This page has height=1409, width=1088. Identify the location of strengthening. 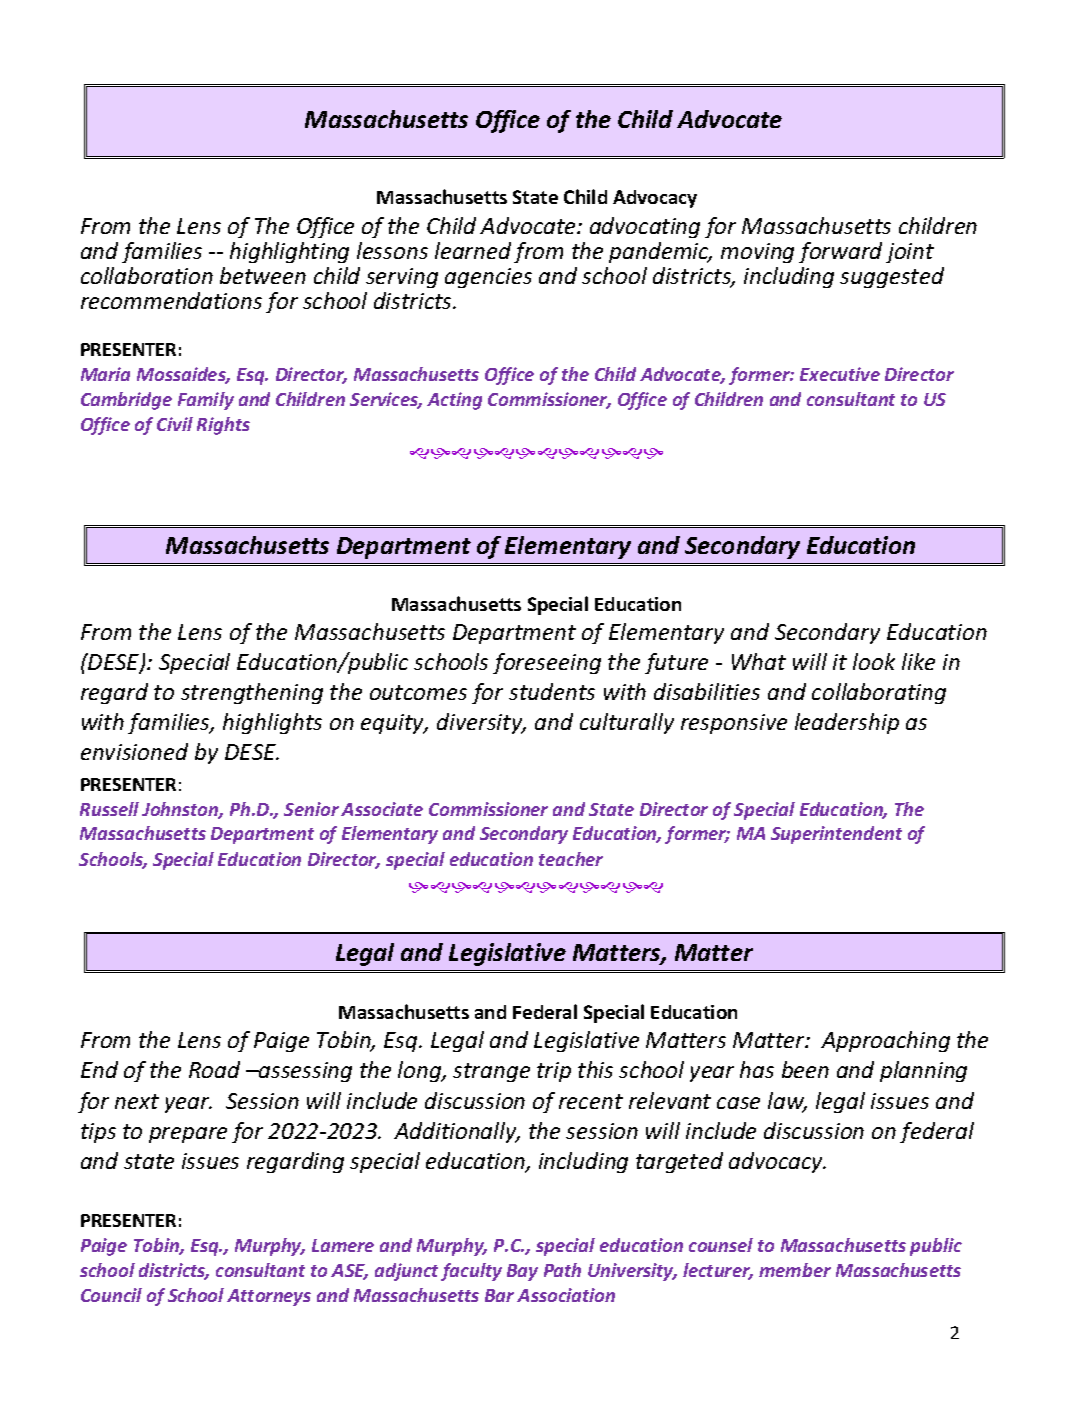
(252, 693).
